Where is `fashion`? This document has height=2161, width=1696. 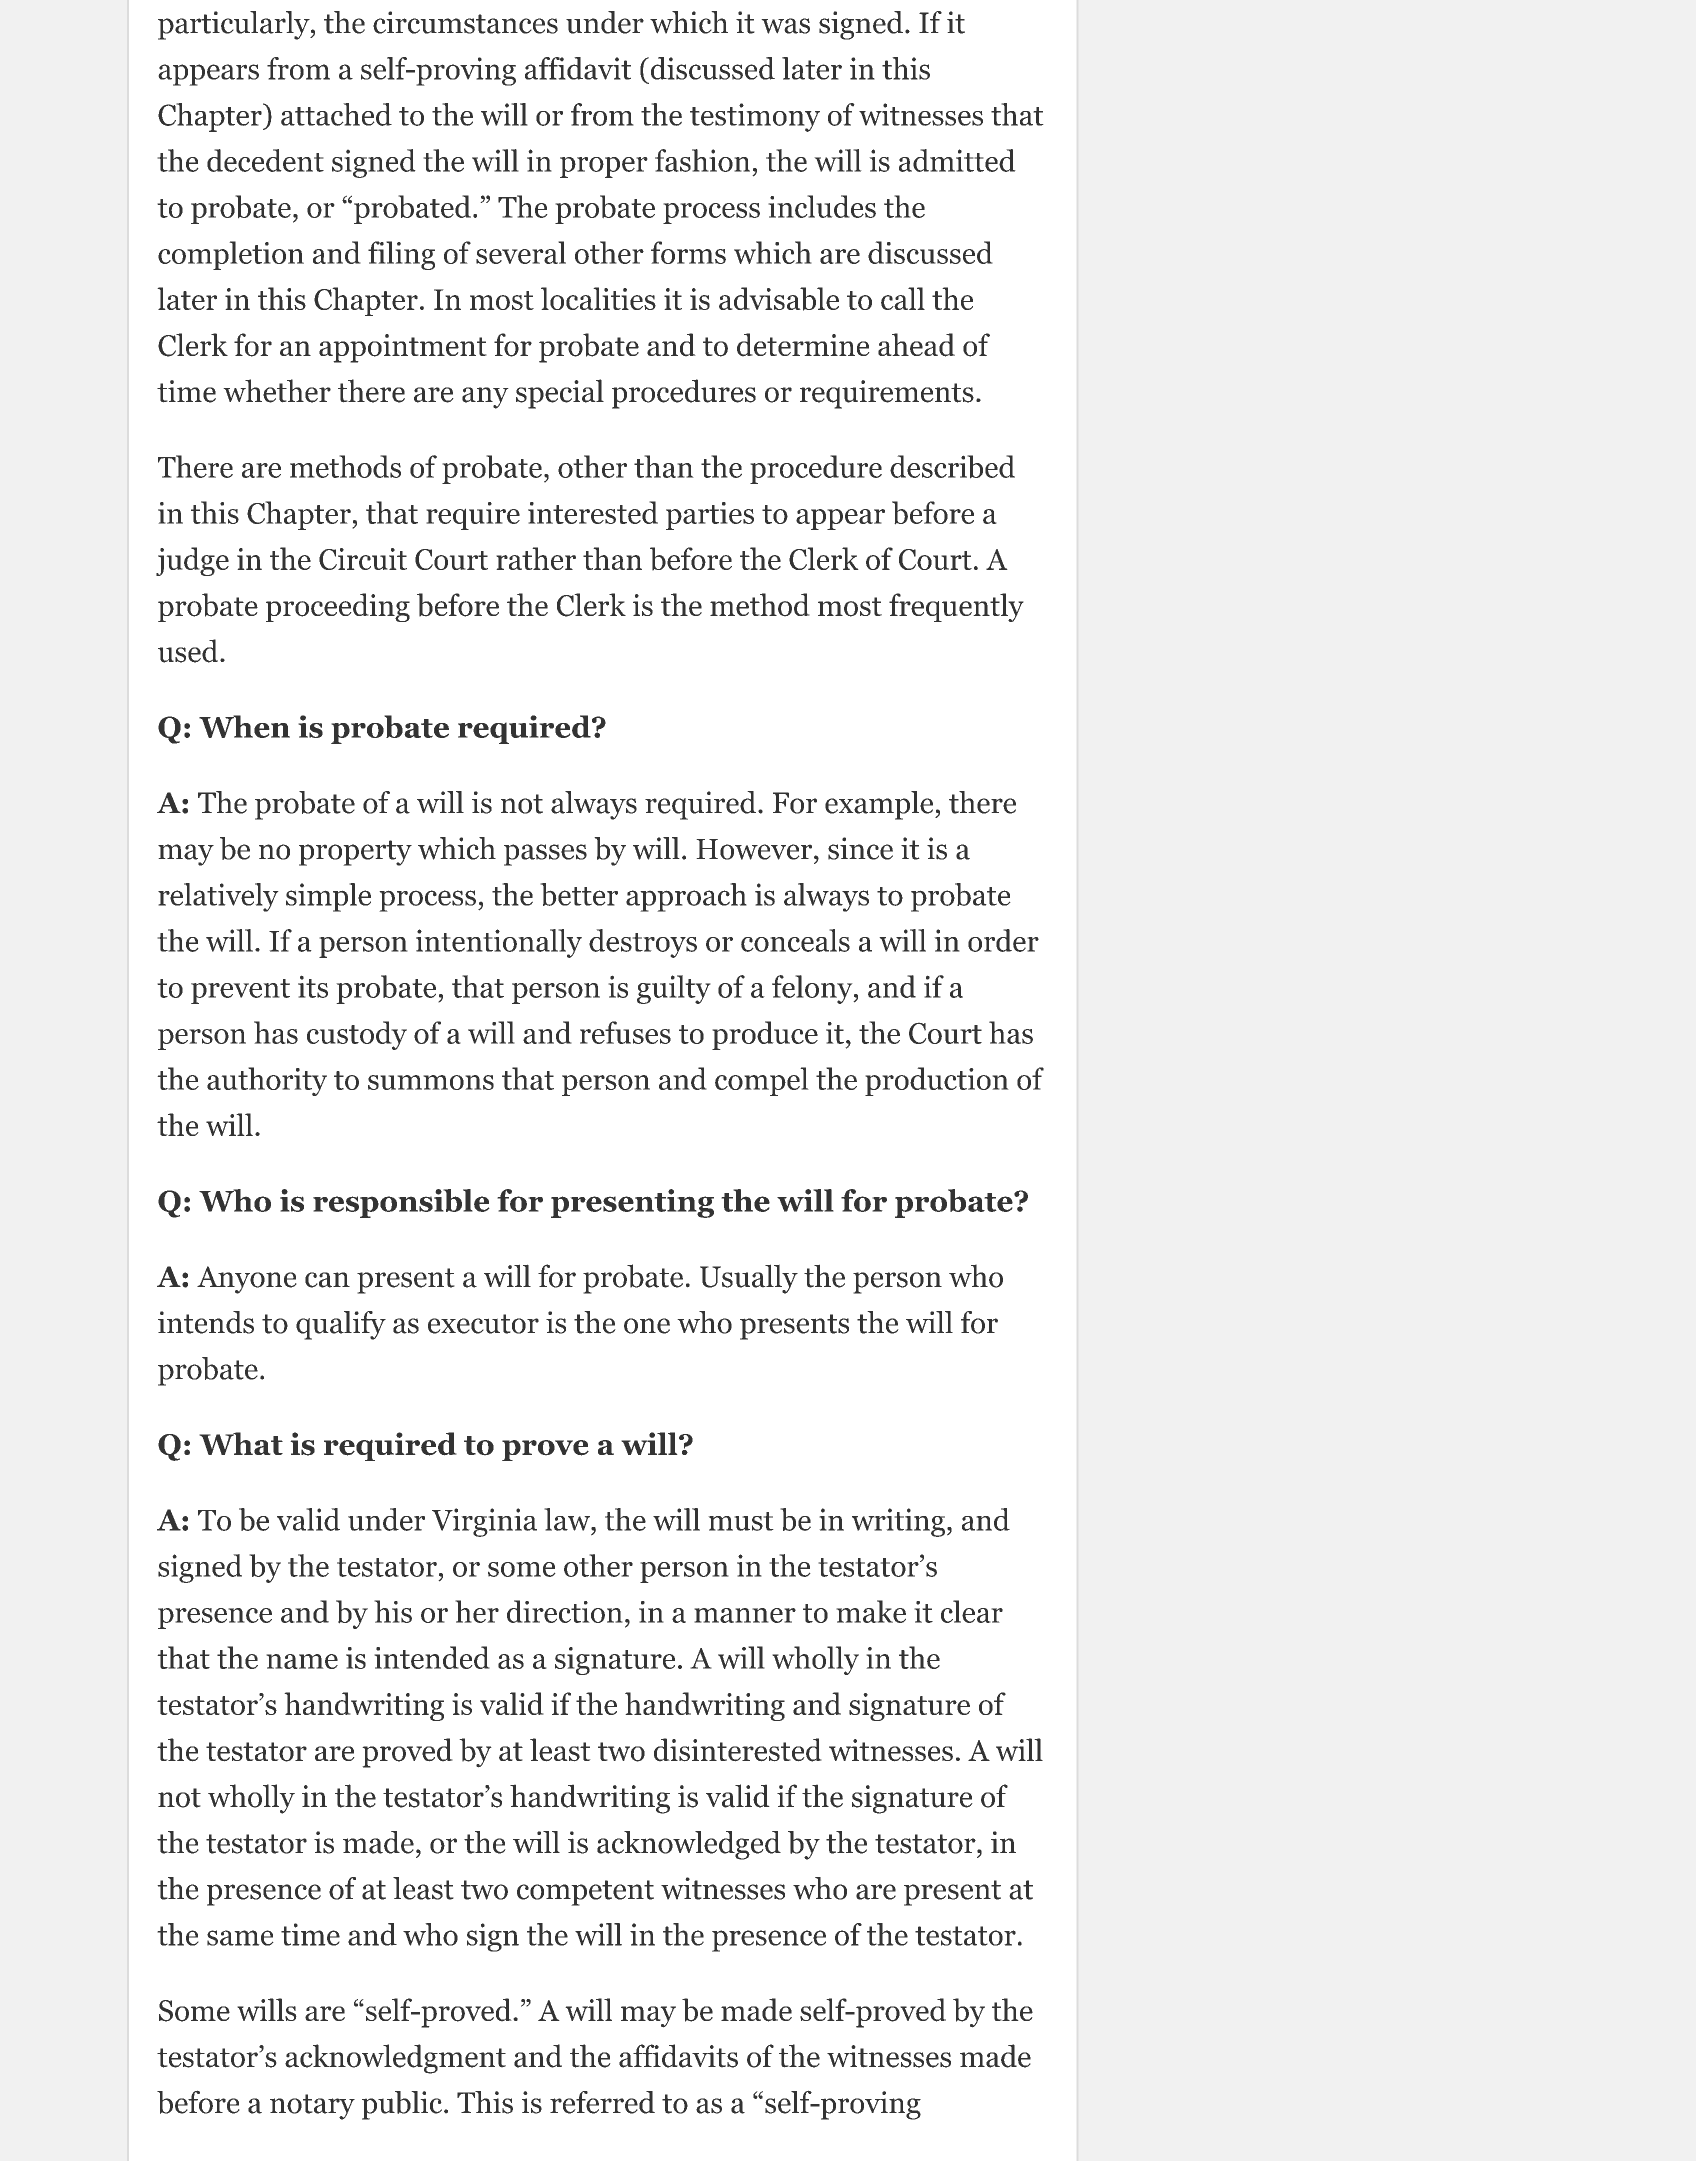 fashion is located at coordinates (702, 160).
